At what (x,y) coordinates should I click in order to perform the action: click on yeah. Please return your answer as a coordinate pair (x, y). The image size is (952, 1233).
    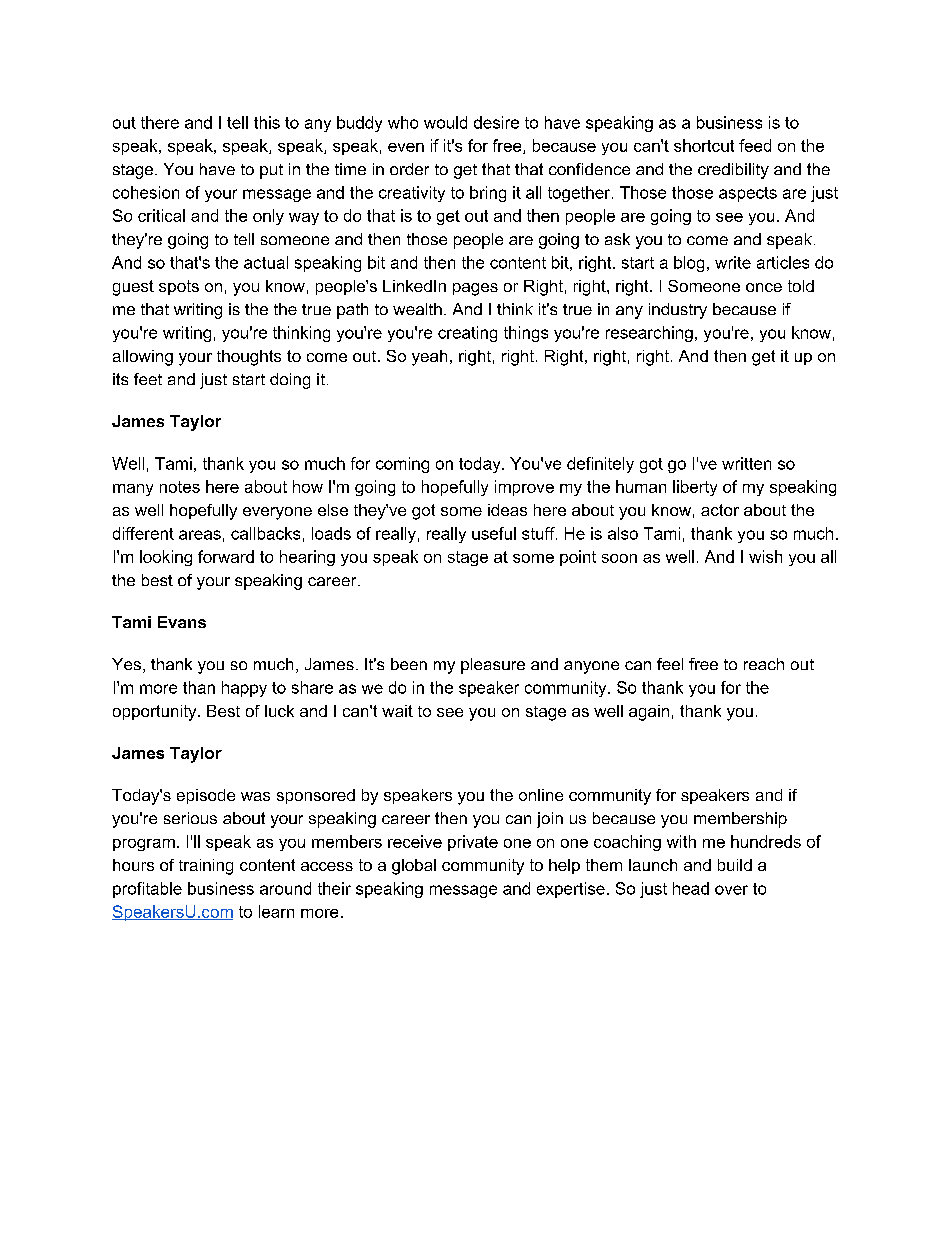
    Looking at the image, I should click on (429, 358).
